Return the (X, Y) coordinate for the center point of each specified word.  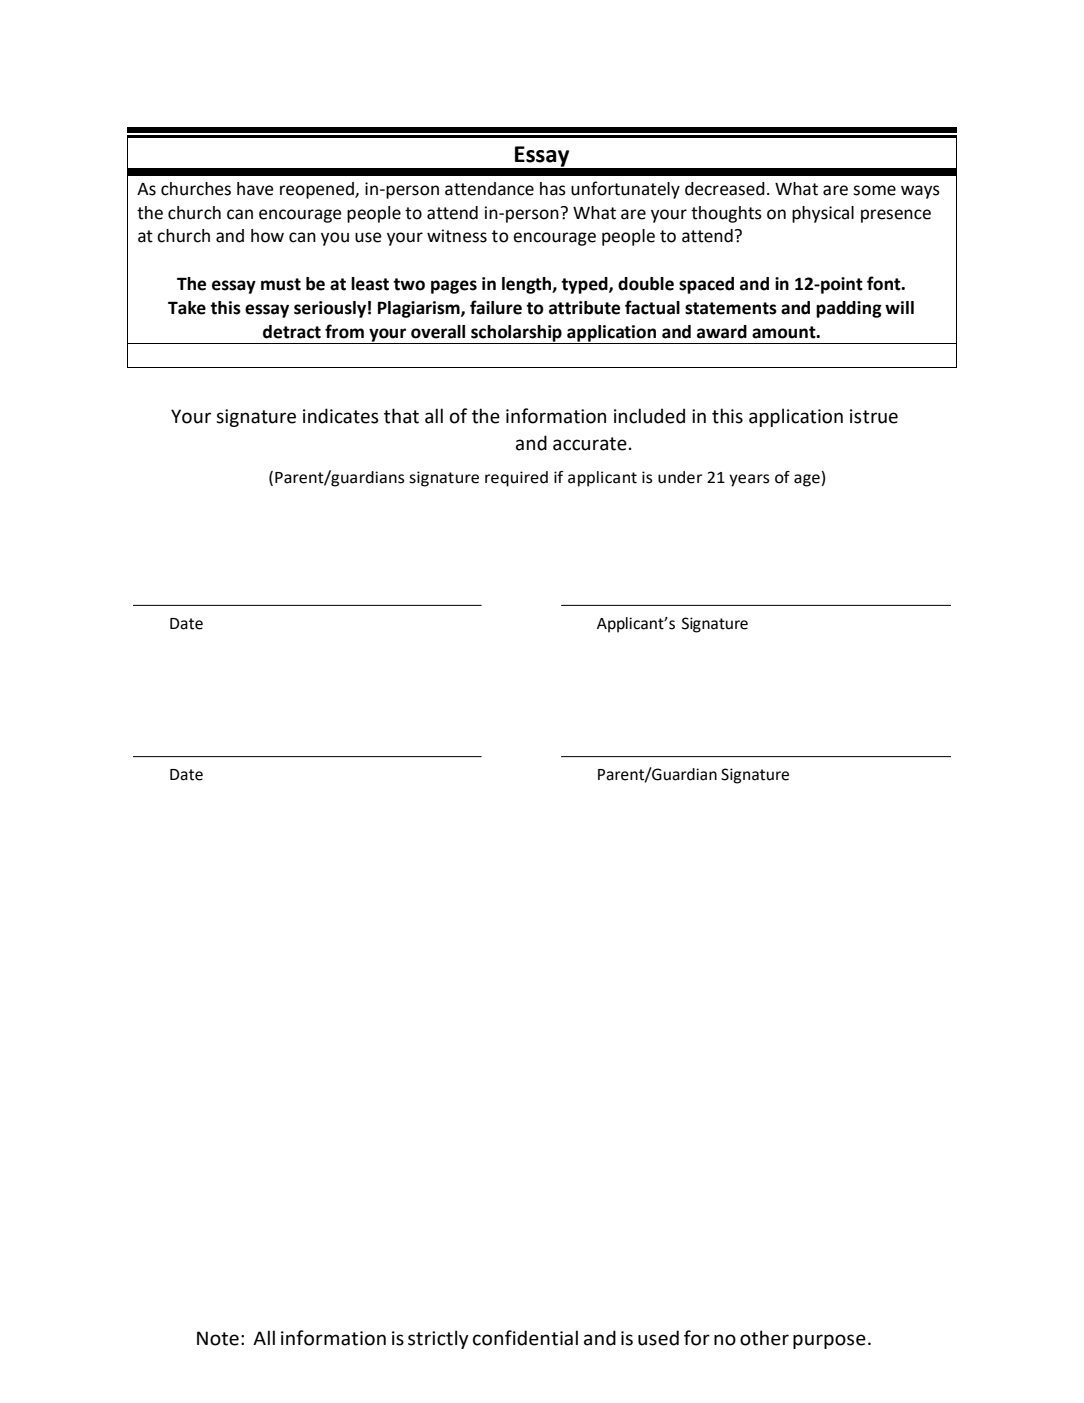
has (553, 189)
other (764, 1338)
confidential (525, 1338)
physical (823, 214)
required (516, 479)
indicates (341, 416)
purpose (829, 1341)
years (749, 480)
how (267, 236)
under (680, 477)
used (658, 1338)
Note (218, 1338)
